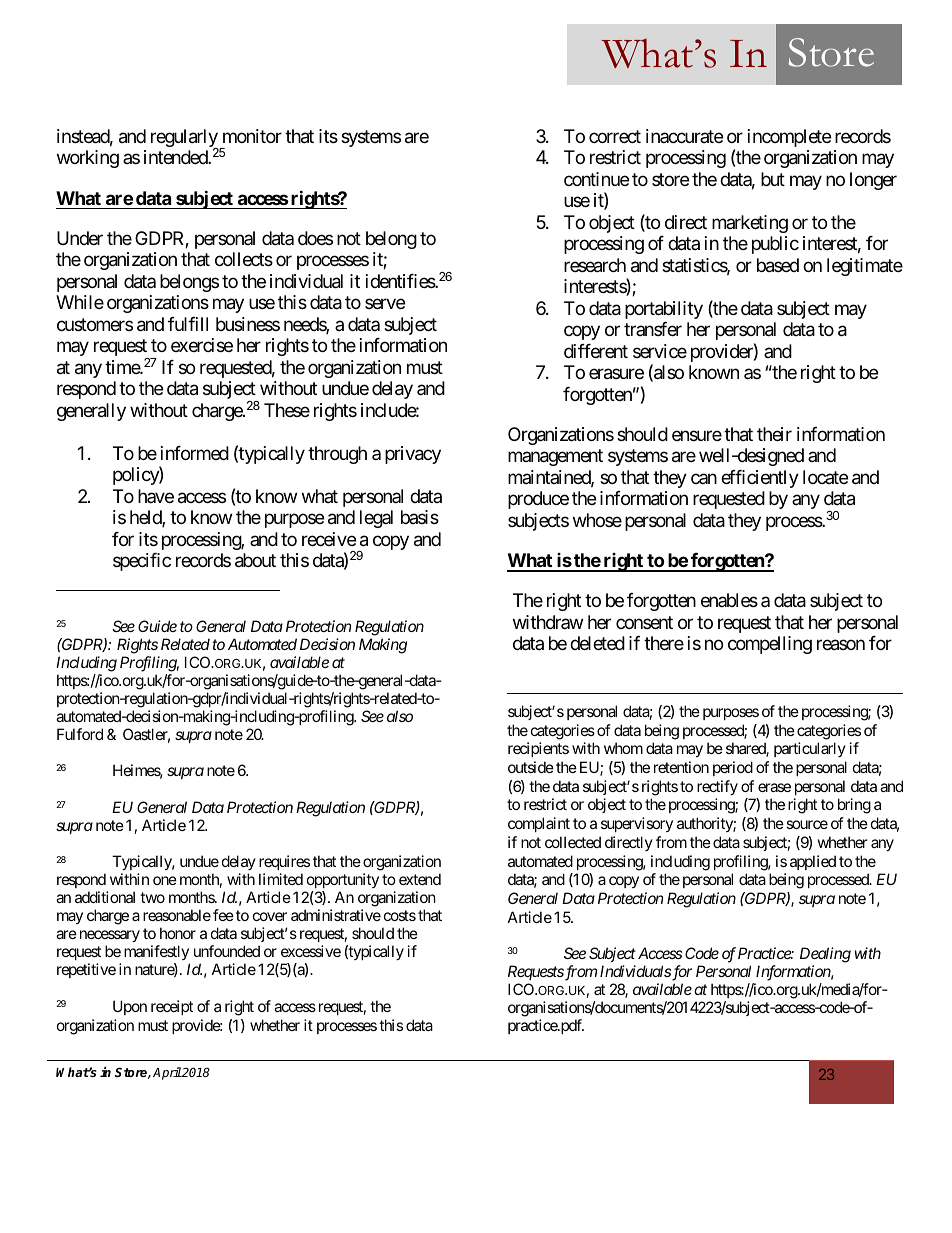 Image resolution: width=952 pixels, height=1233 pixels. What do you see at coordinates (774, 434) in the page?
I see `their` at bounding box center [774, 434].
